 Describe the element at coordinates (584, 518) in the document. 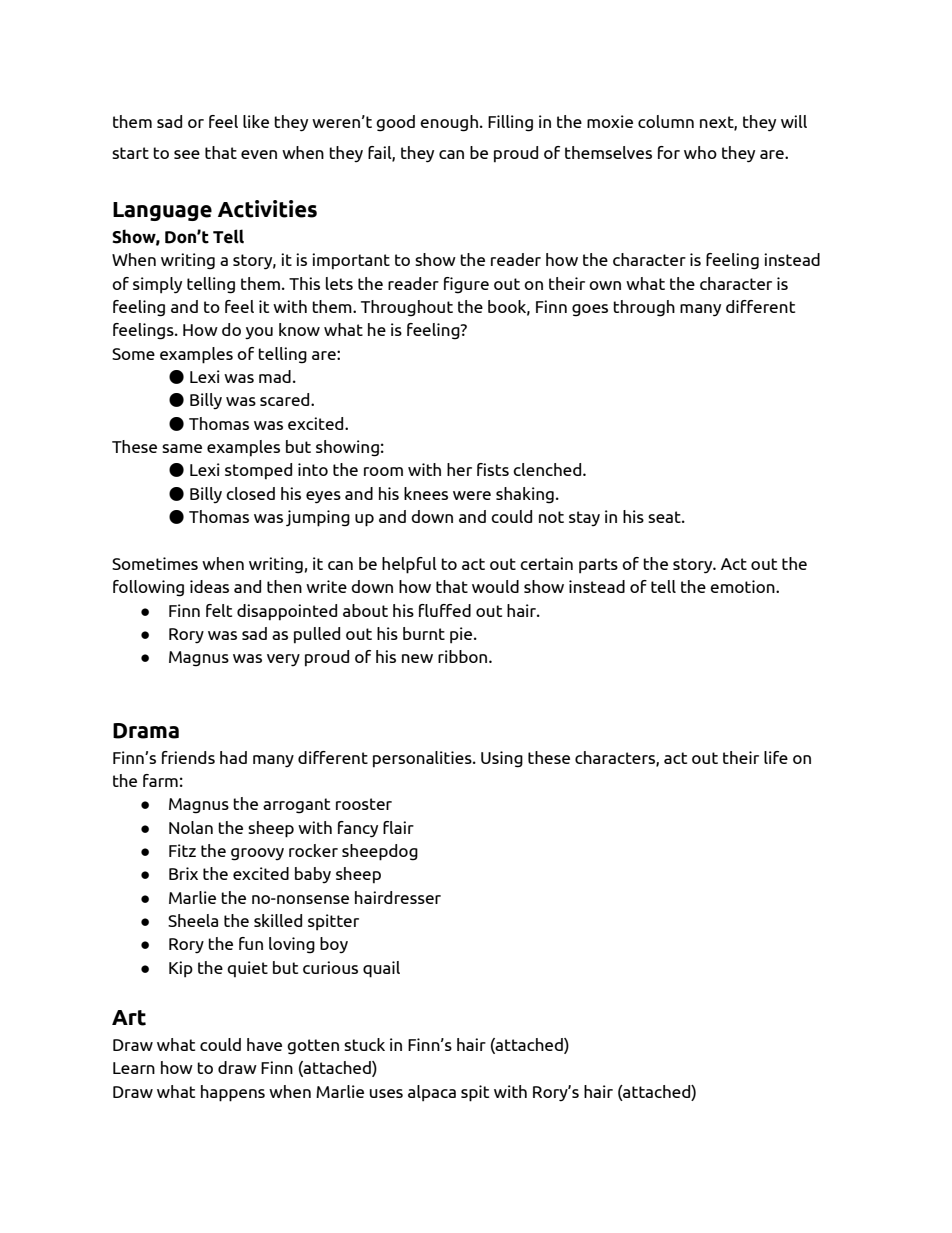

I see `stay` at that location.
